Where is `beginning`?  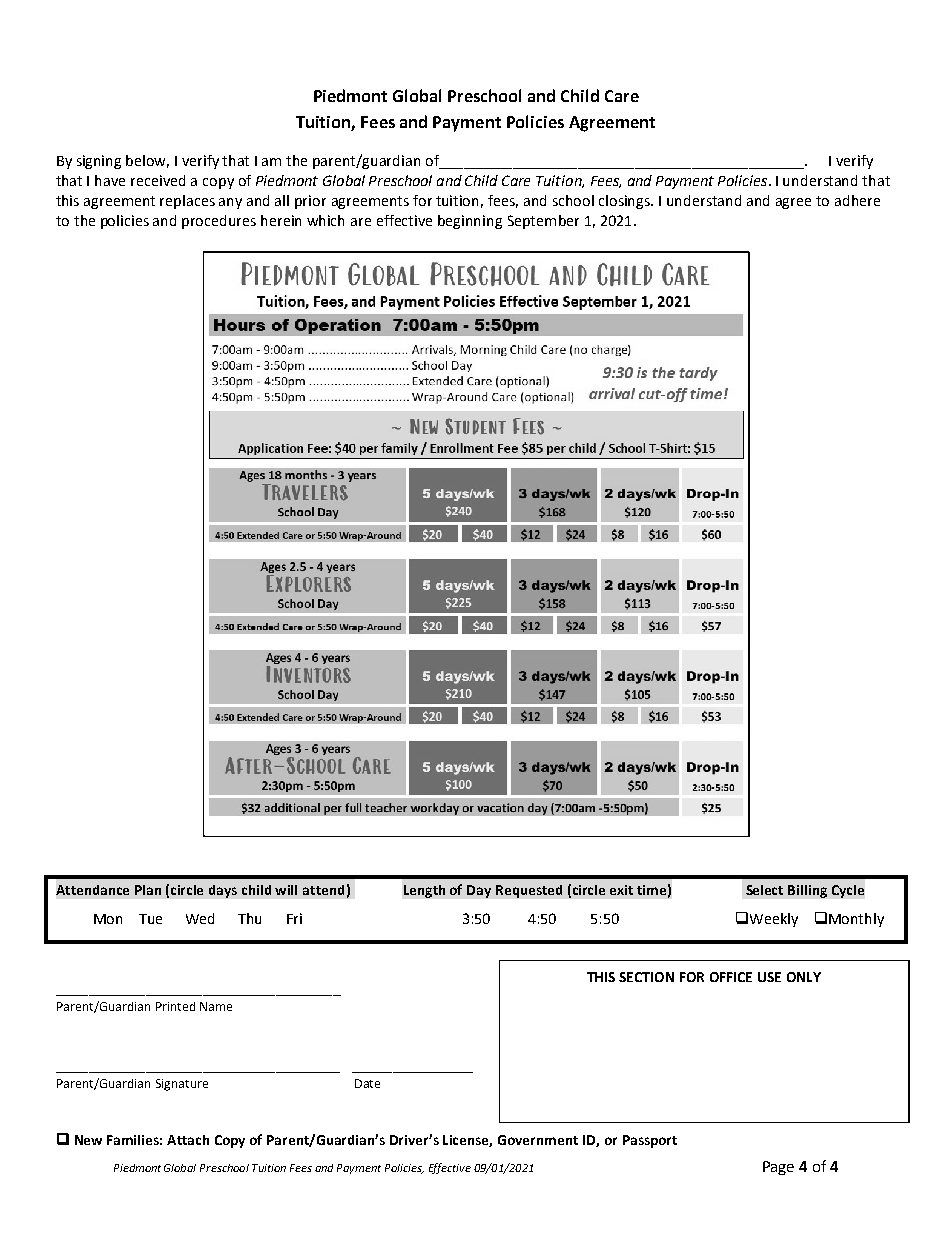
beginning is located at coordinates (470, 222).
